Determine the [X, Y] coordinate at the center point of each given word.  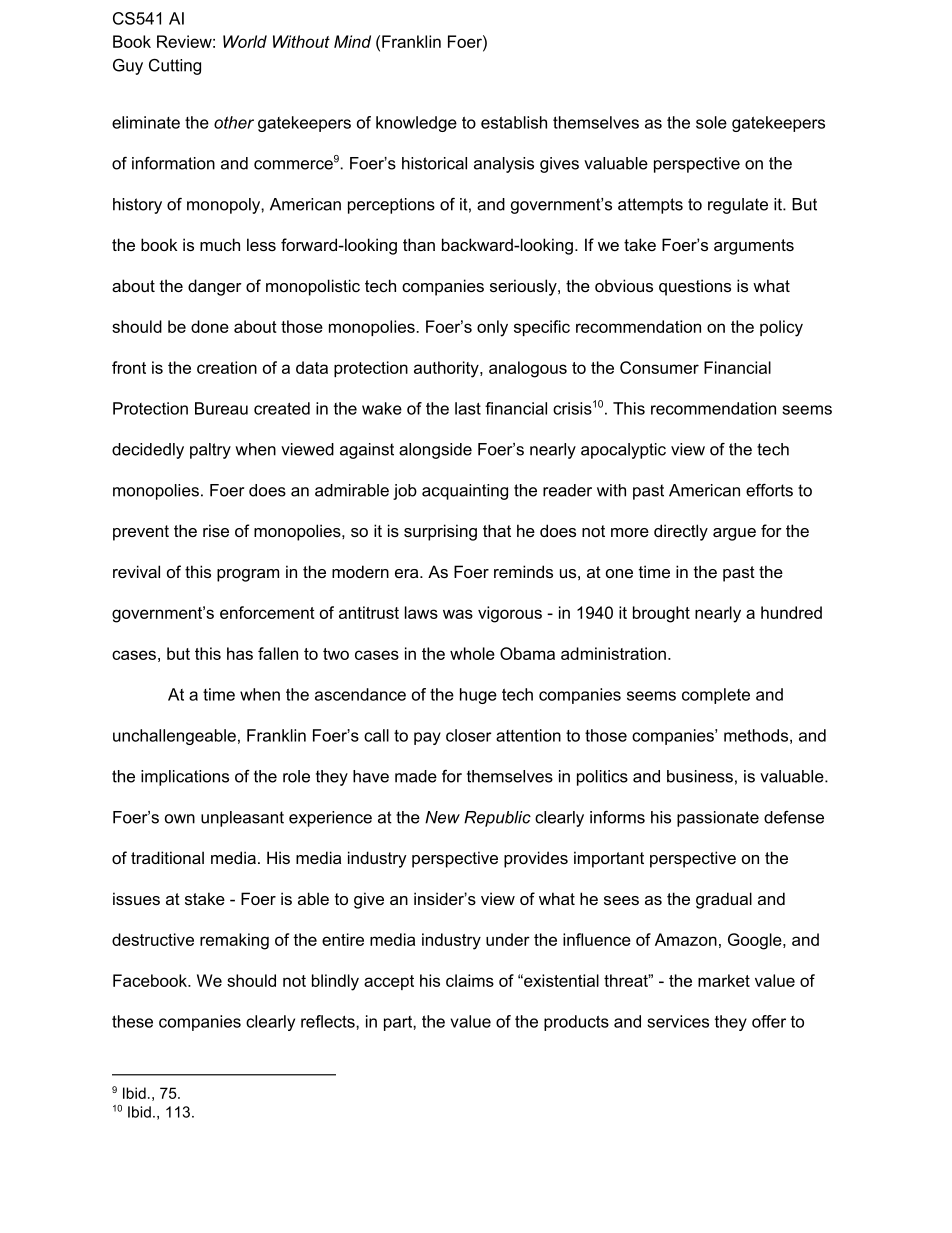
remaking [234, 941]
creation [227, 367]
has [240, 653]
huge [478, 696]
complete [716, 696]
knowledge [416, 124]
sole [711, 122]
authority [447, 369]
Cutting [175, 67]
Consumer [659, 367]
